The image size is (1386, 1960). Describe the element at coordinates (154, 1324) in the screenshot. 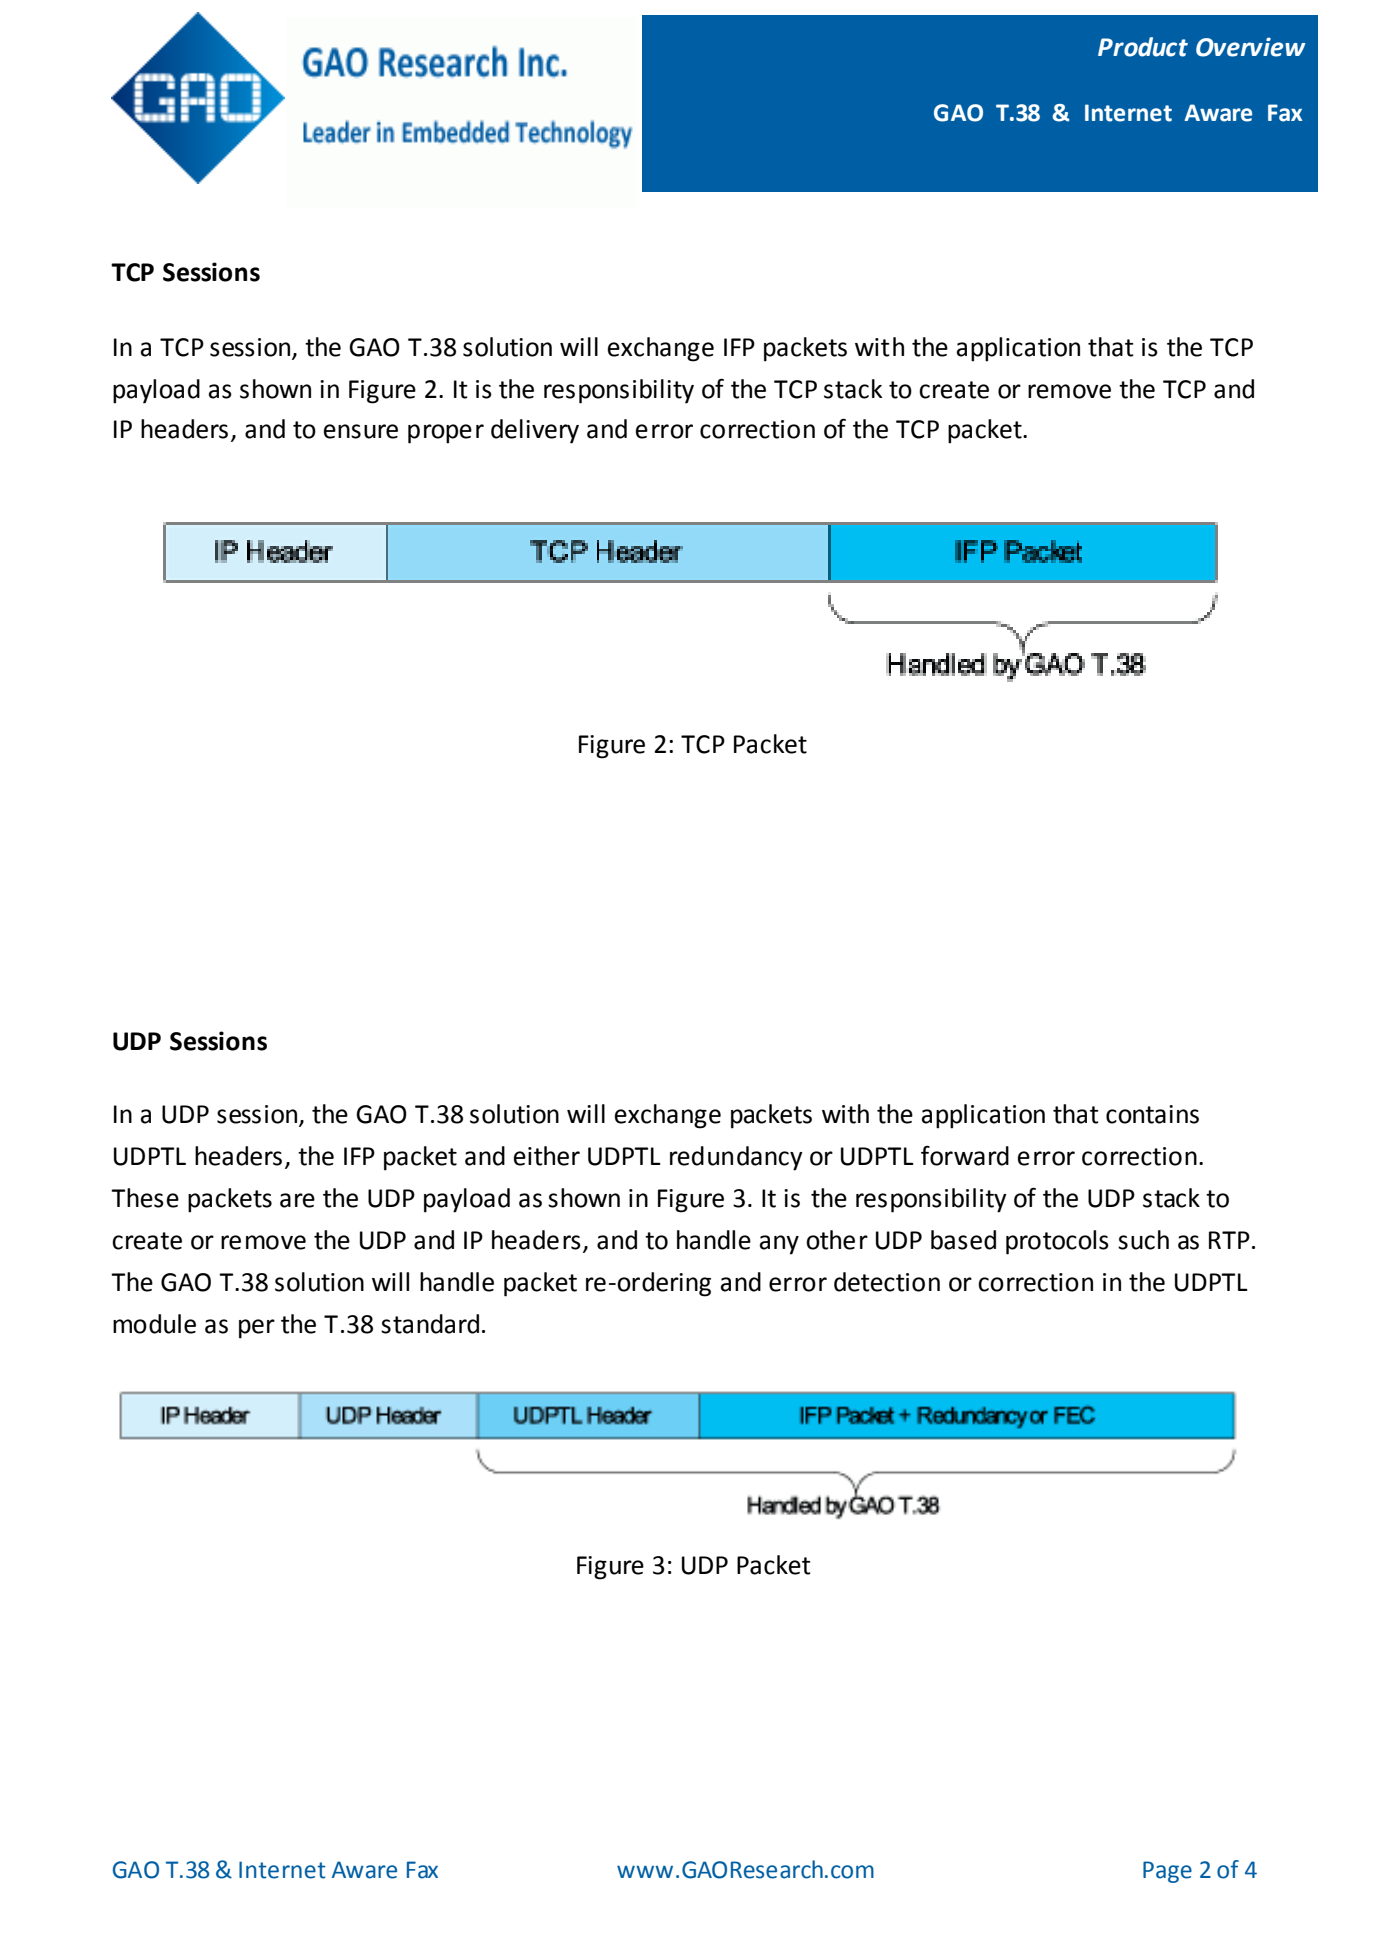

I see `module` at that location.
